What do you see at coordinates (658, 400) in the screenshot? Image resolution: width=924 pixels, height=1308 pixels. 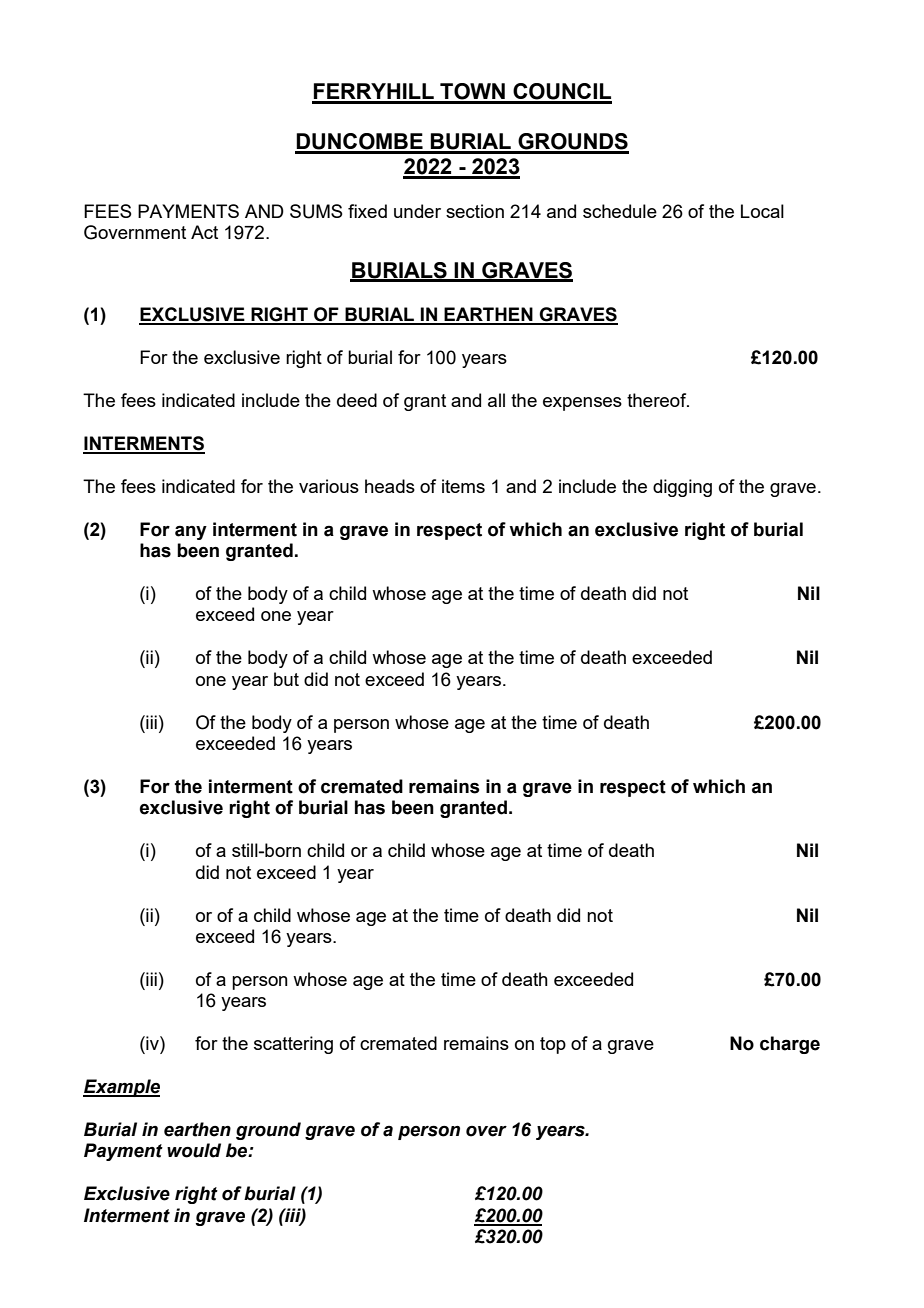 I see `thereof` at bounding box center [658, 400].
